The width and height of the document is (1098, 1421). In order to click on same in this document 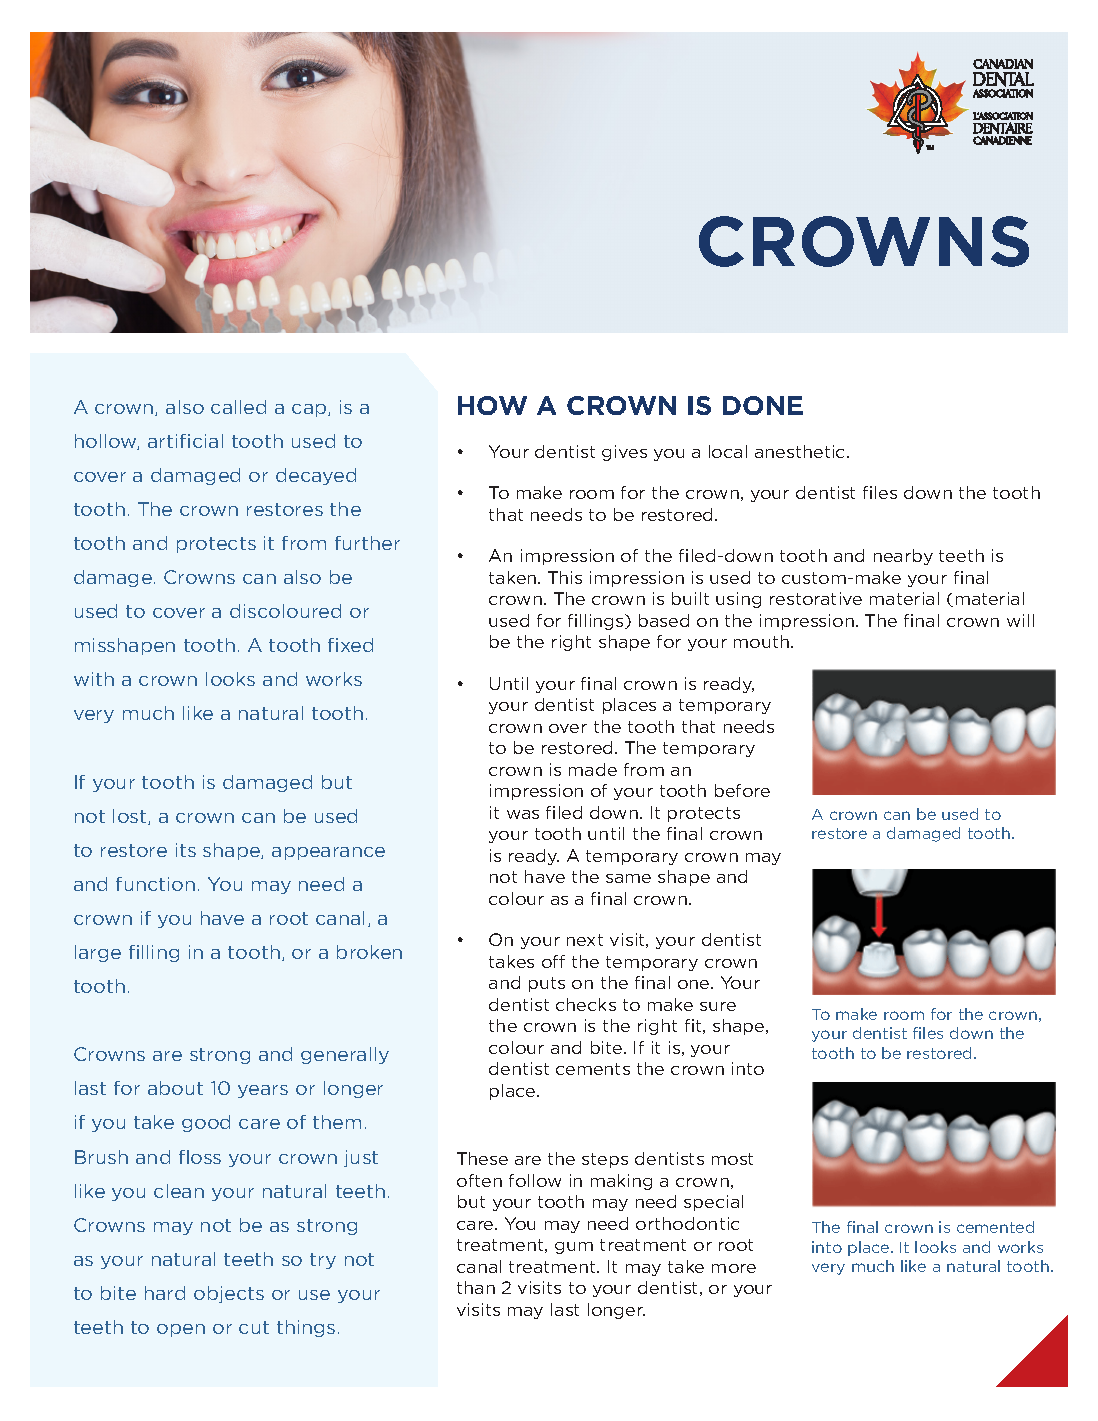, I will do `click(628, 878)`.
